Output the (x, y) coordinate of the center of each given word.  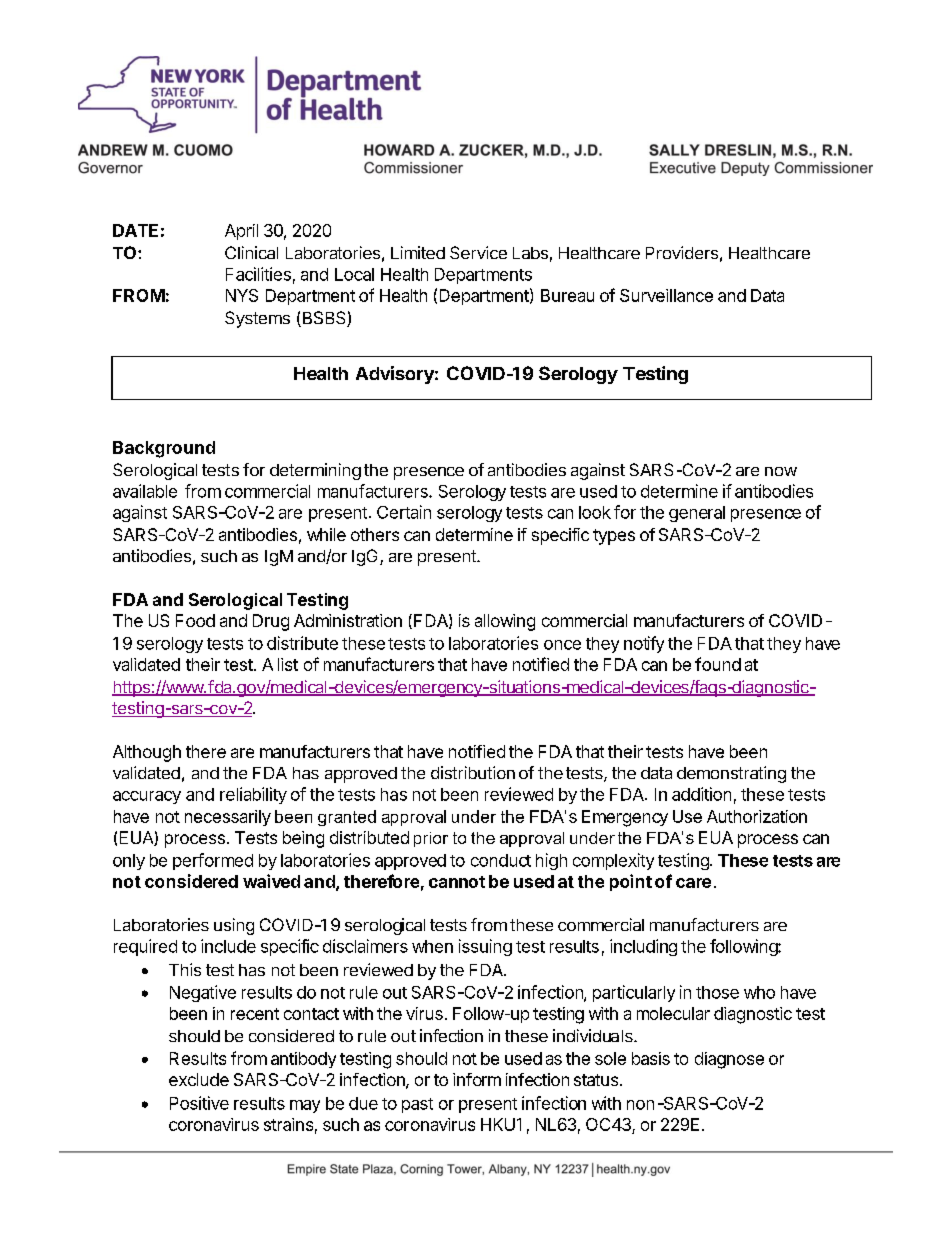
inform (477, 1079)
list (288, 664)
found (718, 664)
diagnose (729, 1060)
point (631, 882)
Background (164, 449)
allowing (505, 622)
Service (478, 252)
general (697, 514)
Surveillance (666, 295)
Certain (404, 512)
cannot (457, 882)
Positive (199, 1103)
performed (213, 861)
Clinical (251, 252)
